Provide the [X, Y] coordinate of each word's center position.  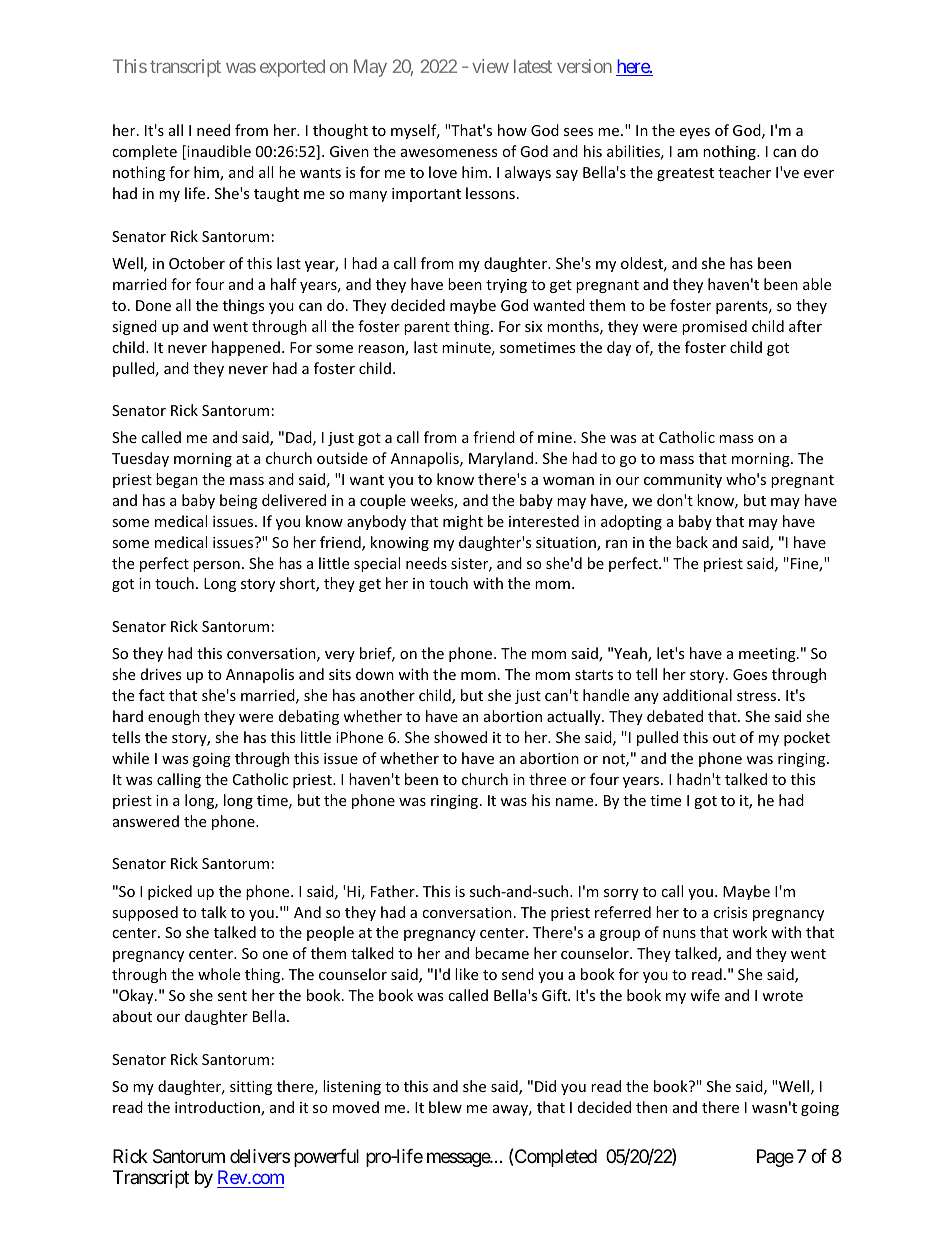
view [490, 66]
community [683, 481]
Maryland [502, 459]
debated [675, 716]
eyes [694, 133]
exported [292, 68]
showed [460, 737]
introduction [218, 1108]
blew [445, 1107]
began [177, 480]
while [130, 758]
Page [775, 1158]
